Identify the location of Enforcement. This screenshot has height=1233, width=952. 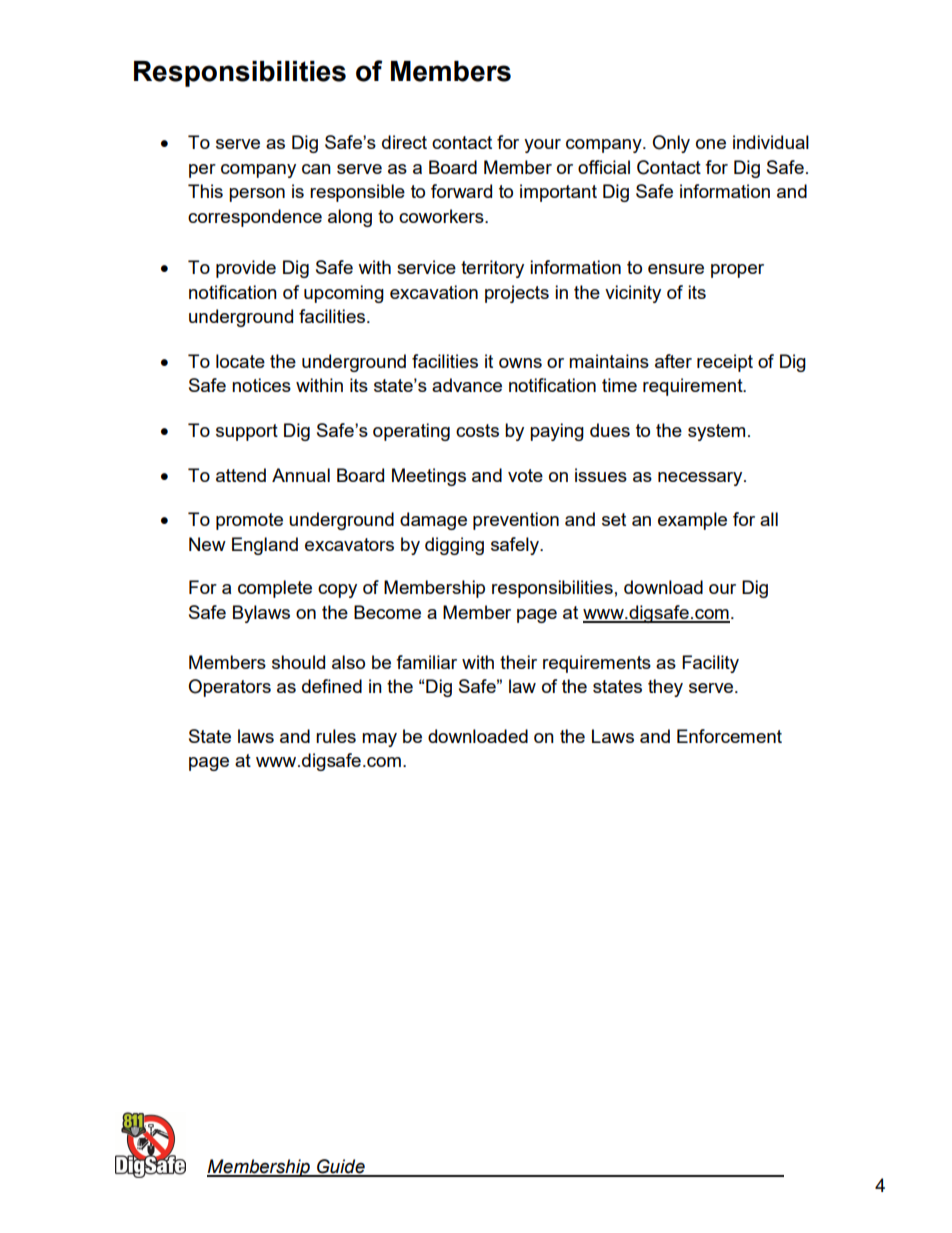
(729, 736).
